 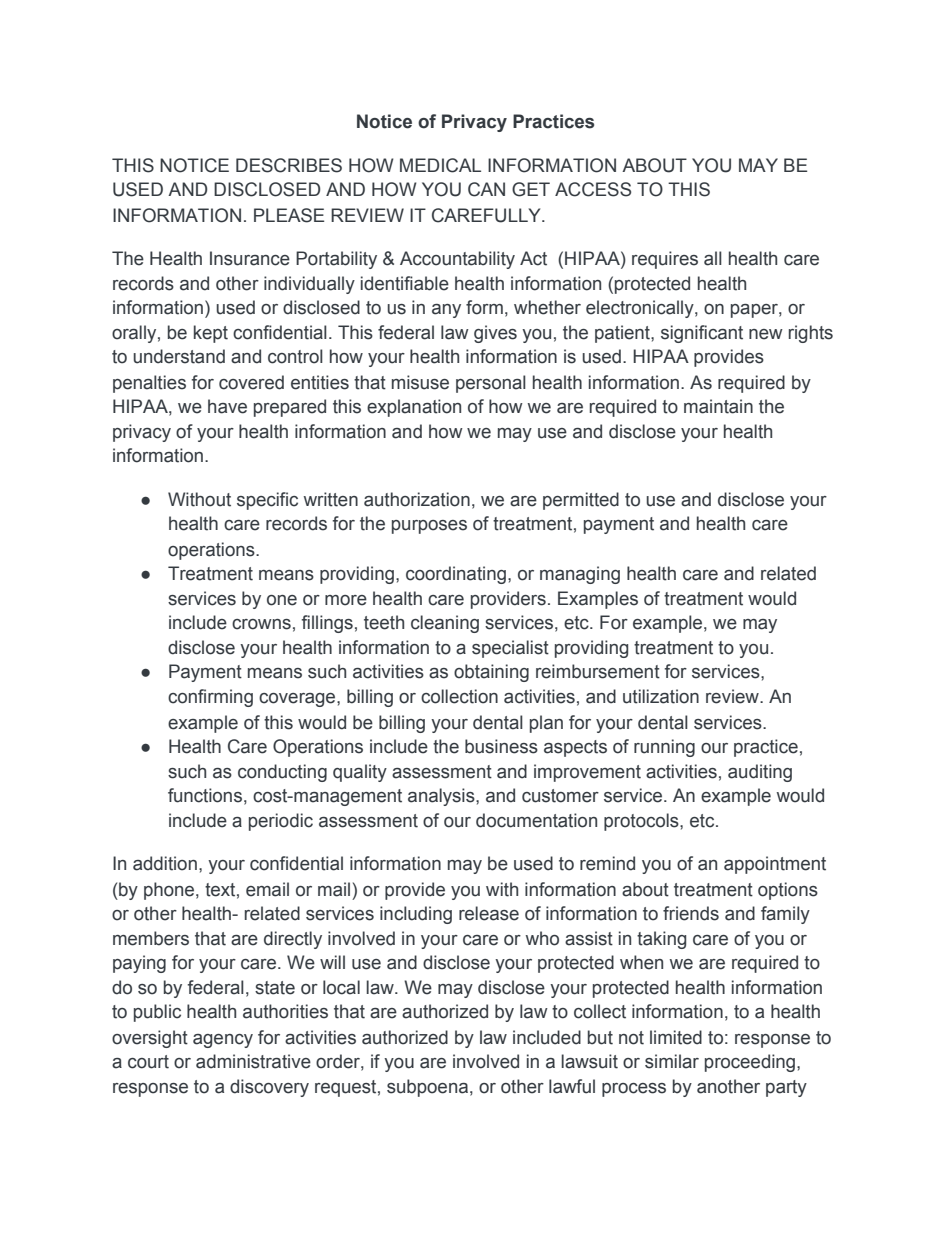 I want to click on functions, so click(x=205, y=795).
